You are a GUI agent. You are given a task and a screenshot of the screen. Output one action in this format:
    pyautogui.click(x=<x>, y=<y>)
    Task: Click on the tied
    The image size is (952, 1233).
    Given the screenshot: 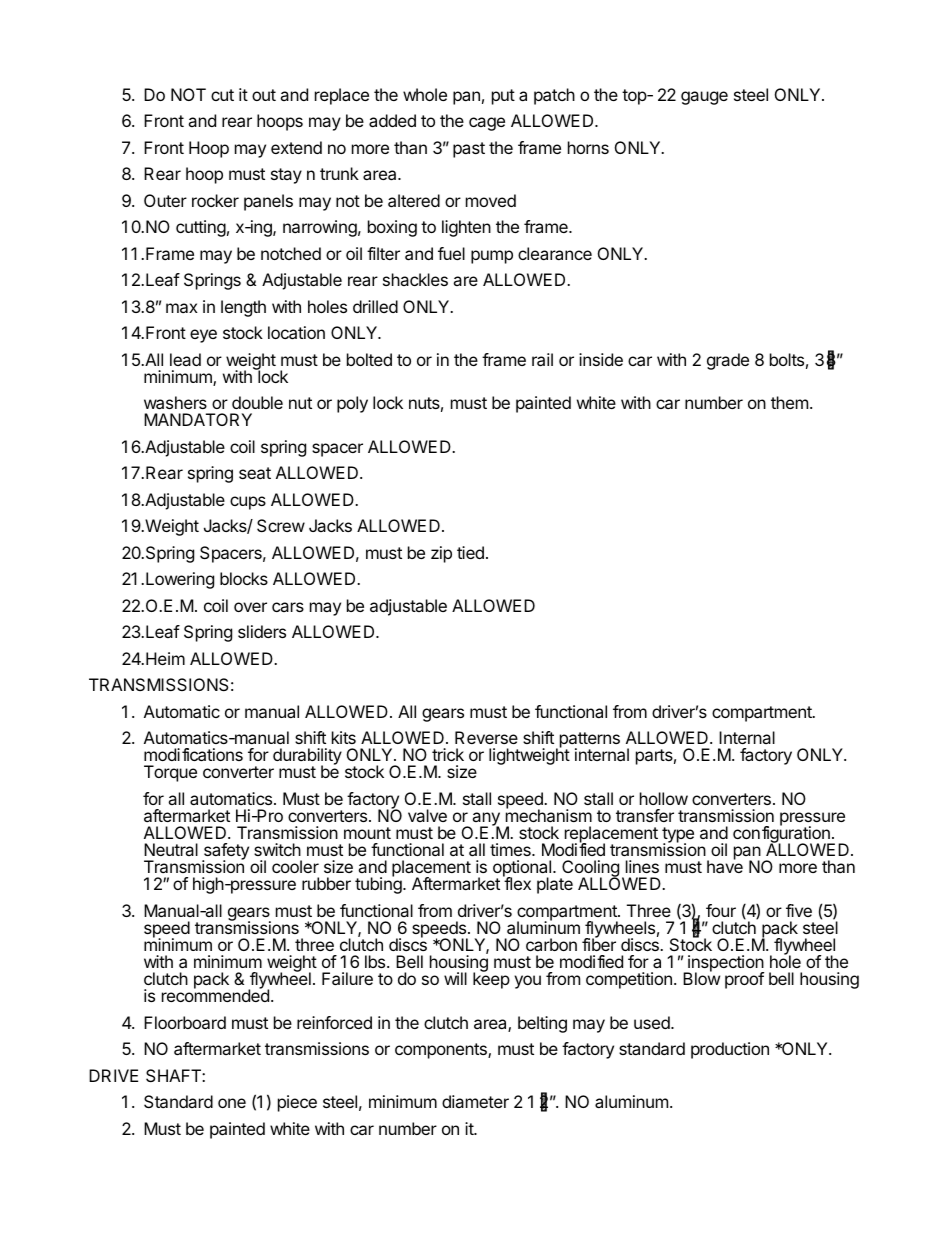 What is the action you would take?
    pyautogui.click(x=470, y=552)
